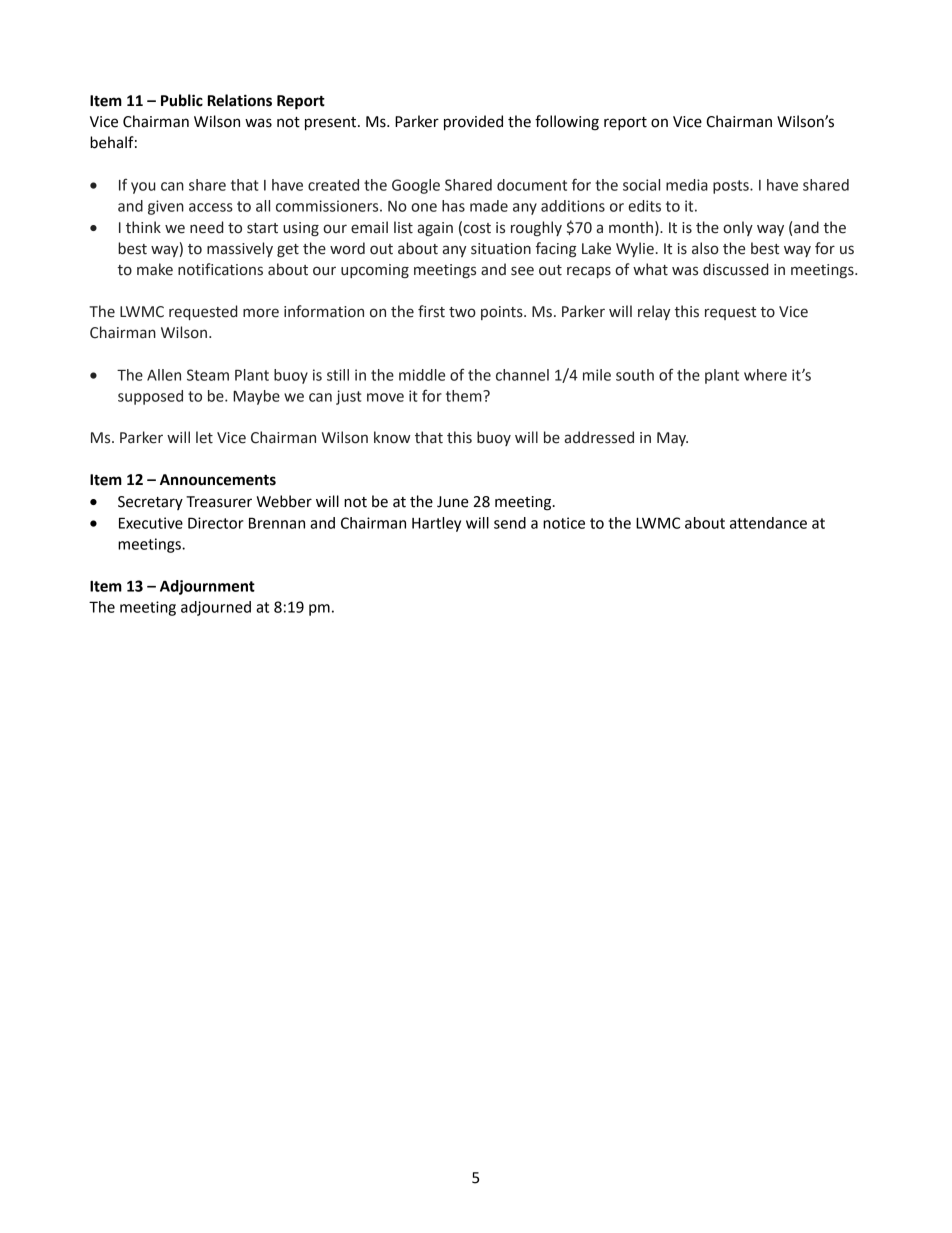 The width and height of the screenshot is (952, 1233). Describe the element at coordinates (208, 375) in the screenshot. I see `Steam` at that location.
